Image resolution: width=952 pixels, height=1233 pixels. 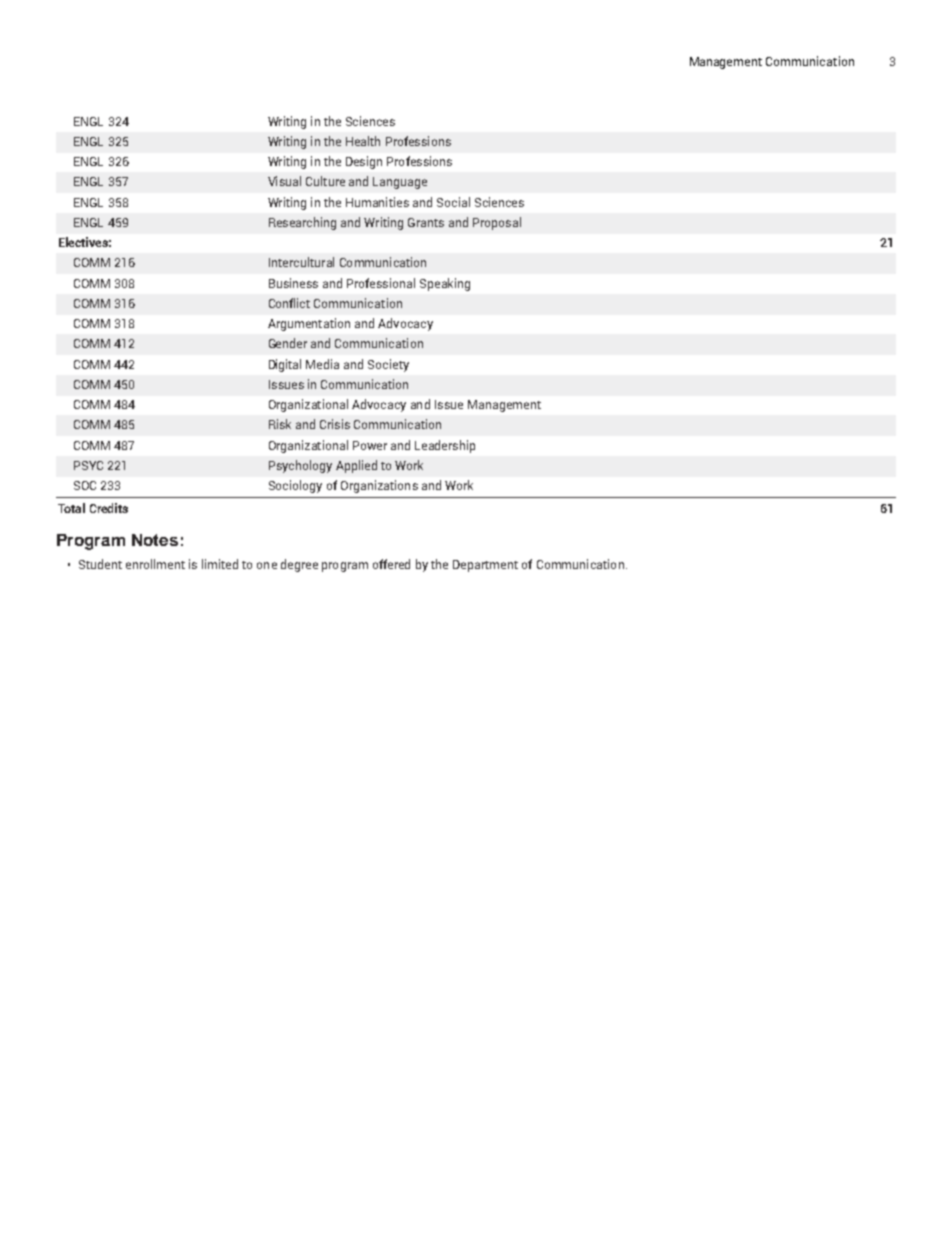 I want to click on Gender, so click(x=288, y=343).
